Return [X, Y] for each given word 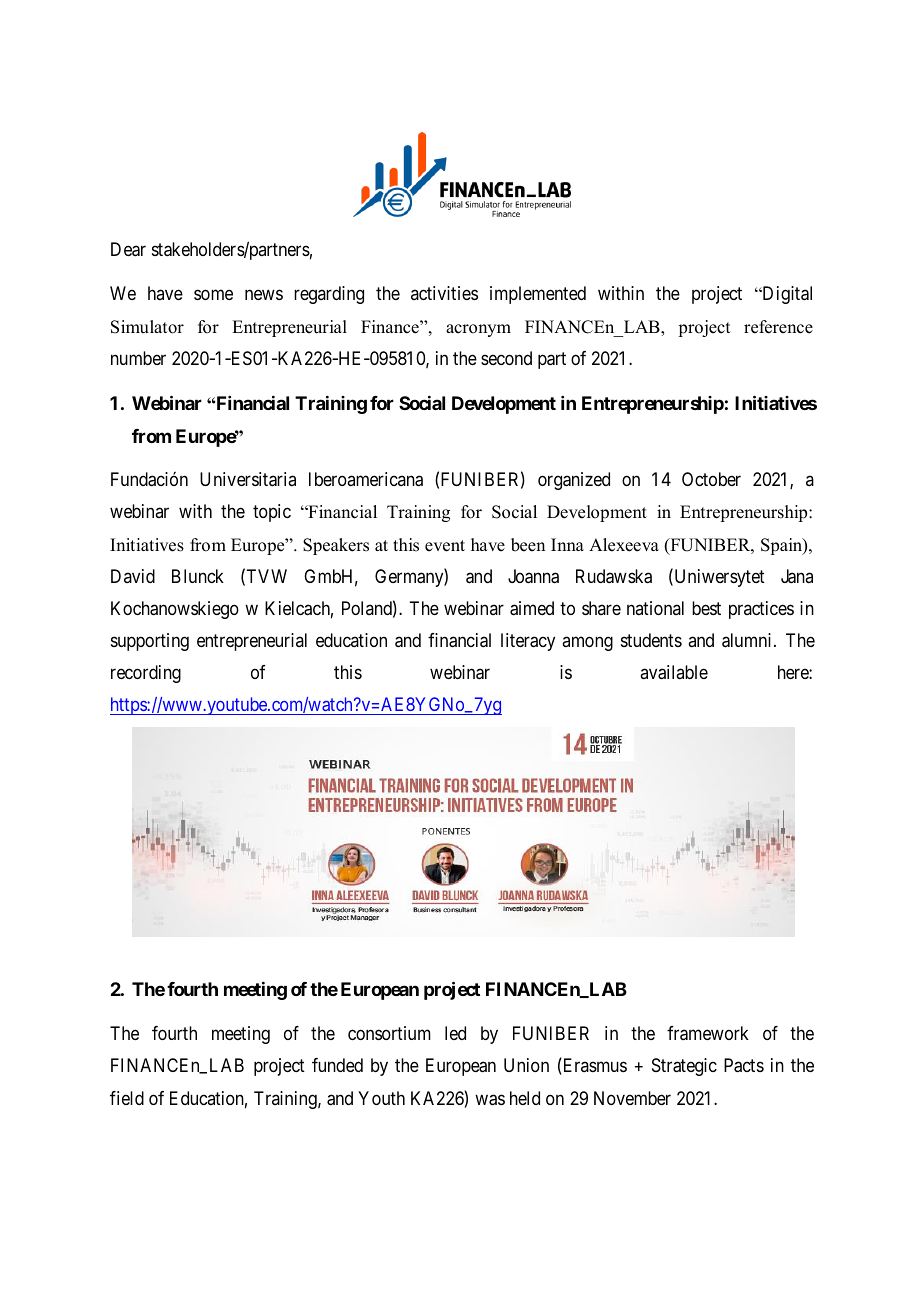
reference [778, 327]
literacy [528, 642]
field [127, 1098]
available [674, 672]
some [213, 295]
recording [146, 674]
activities [444, 293]
